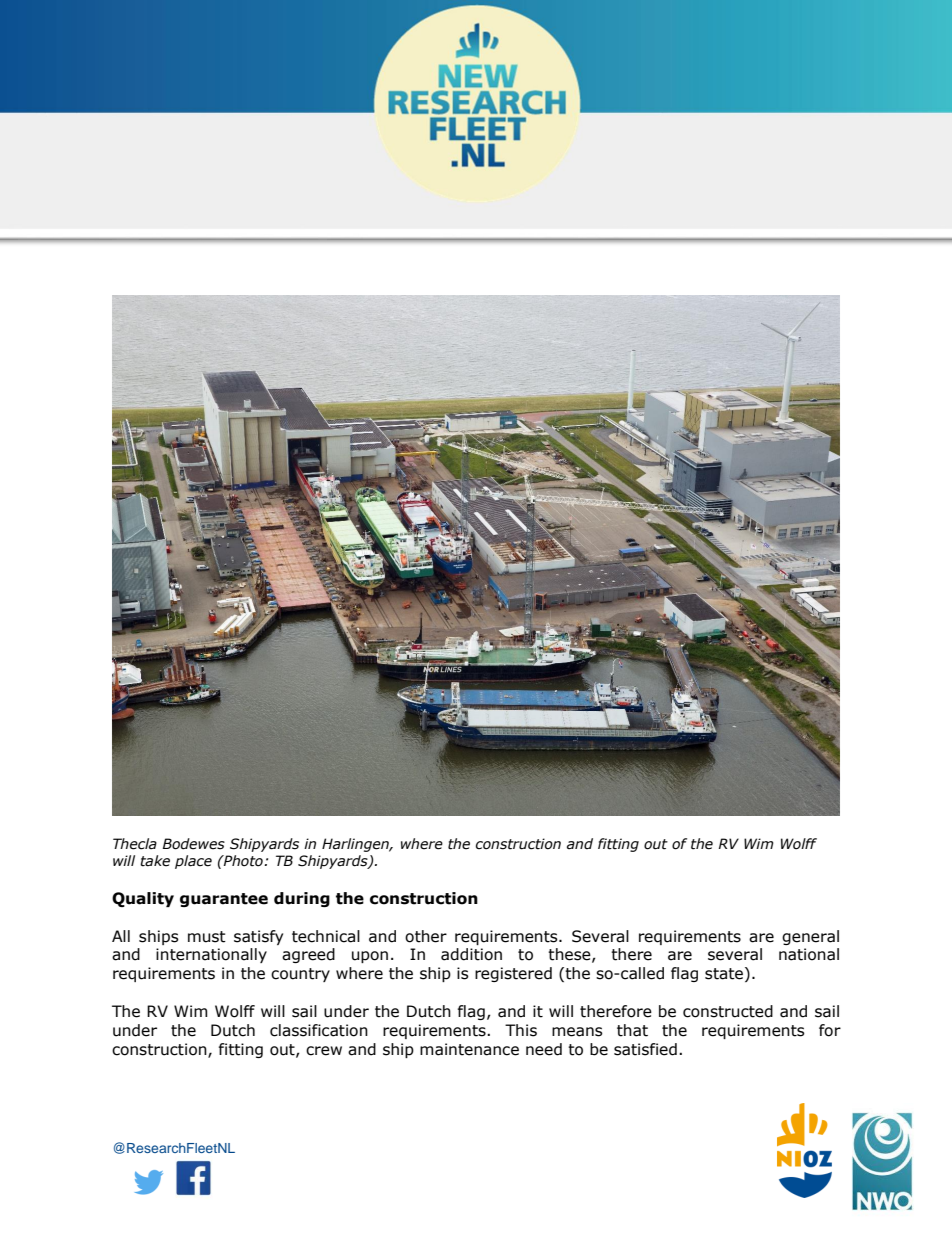 The width and height of the image is (952, 1233). I want to click on crew, so click(324, 1051).
